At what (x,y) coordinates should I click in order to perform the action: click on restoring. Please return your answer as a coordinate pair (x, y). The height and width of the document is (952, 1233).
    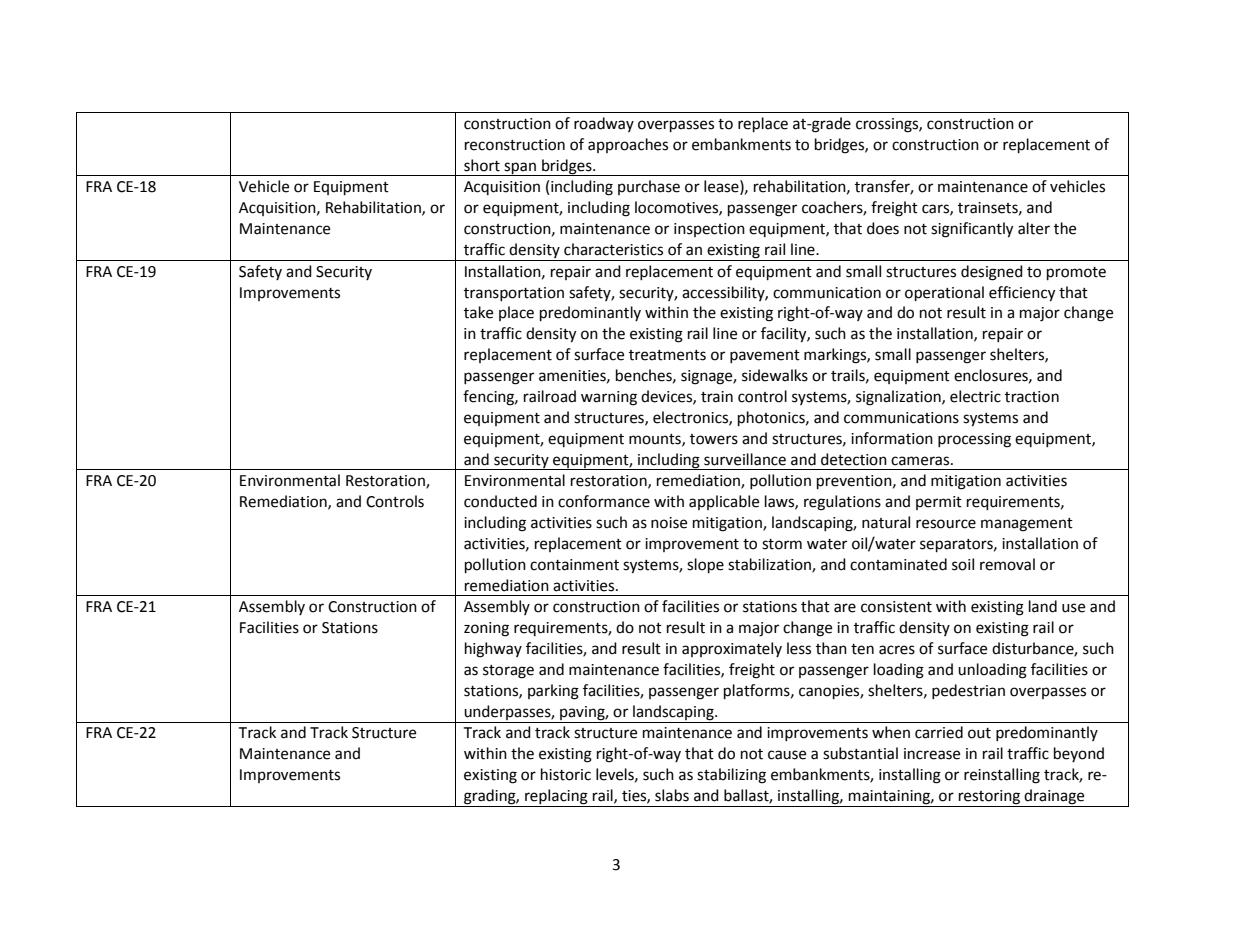
    Looking at the image, I should click on (989, 798).
